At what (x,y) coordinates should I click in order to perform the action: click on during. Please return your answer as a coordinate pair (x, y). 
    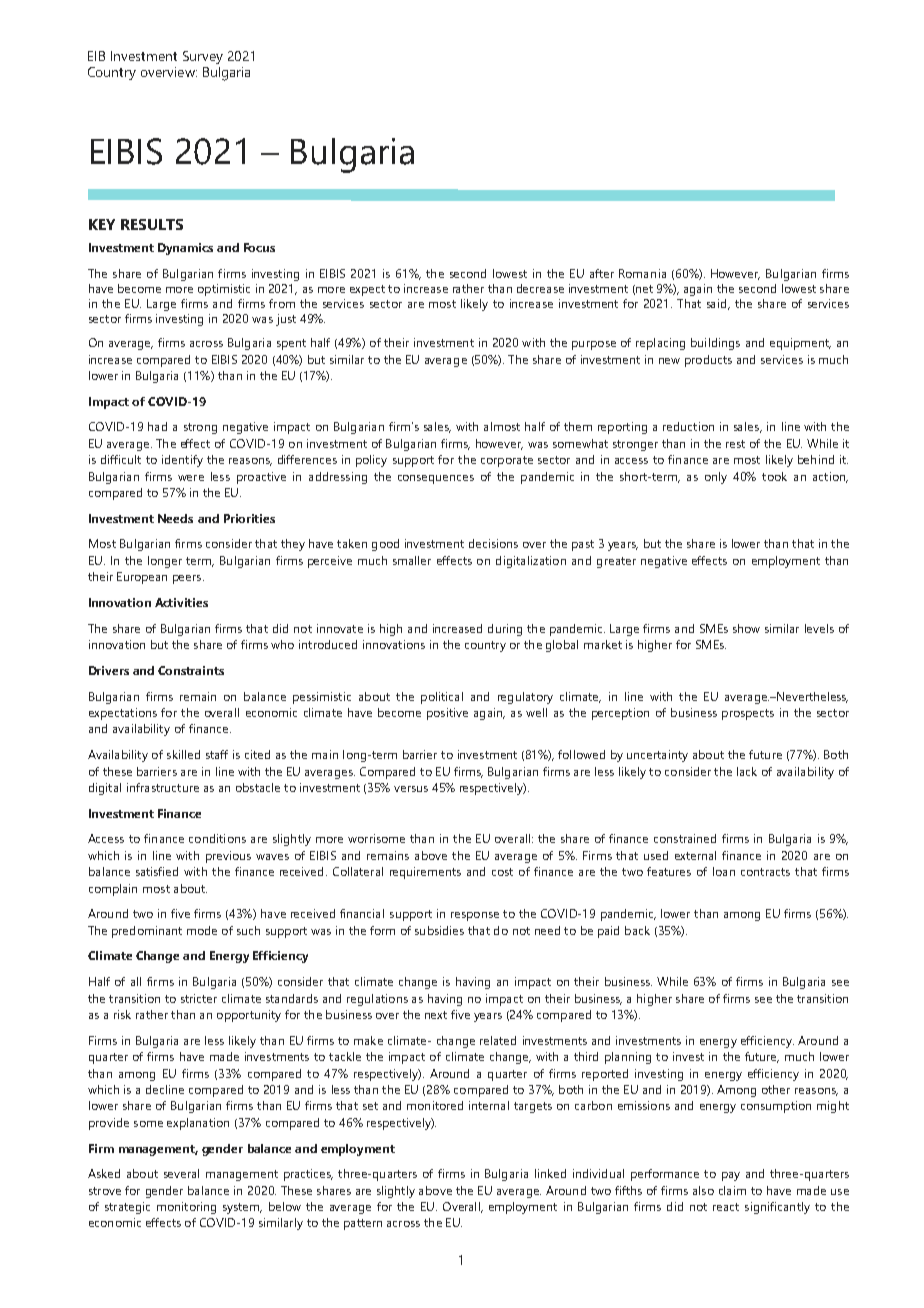
    Looking at the image, I should click on (505, 630).
